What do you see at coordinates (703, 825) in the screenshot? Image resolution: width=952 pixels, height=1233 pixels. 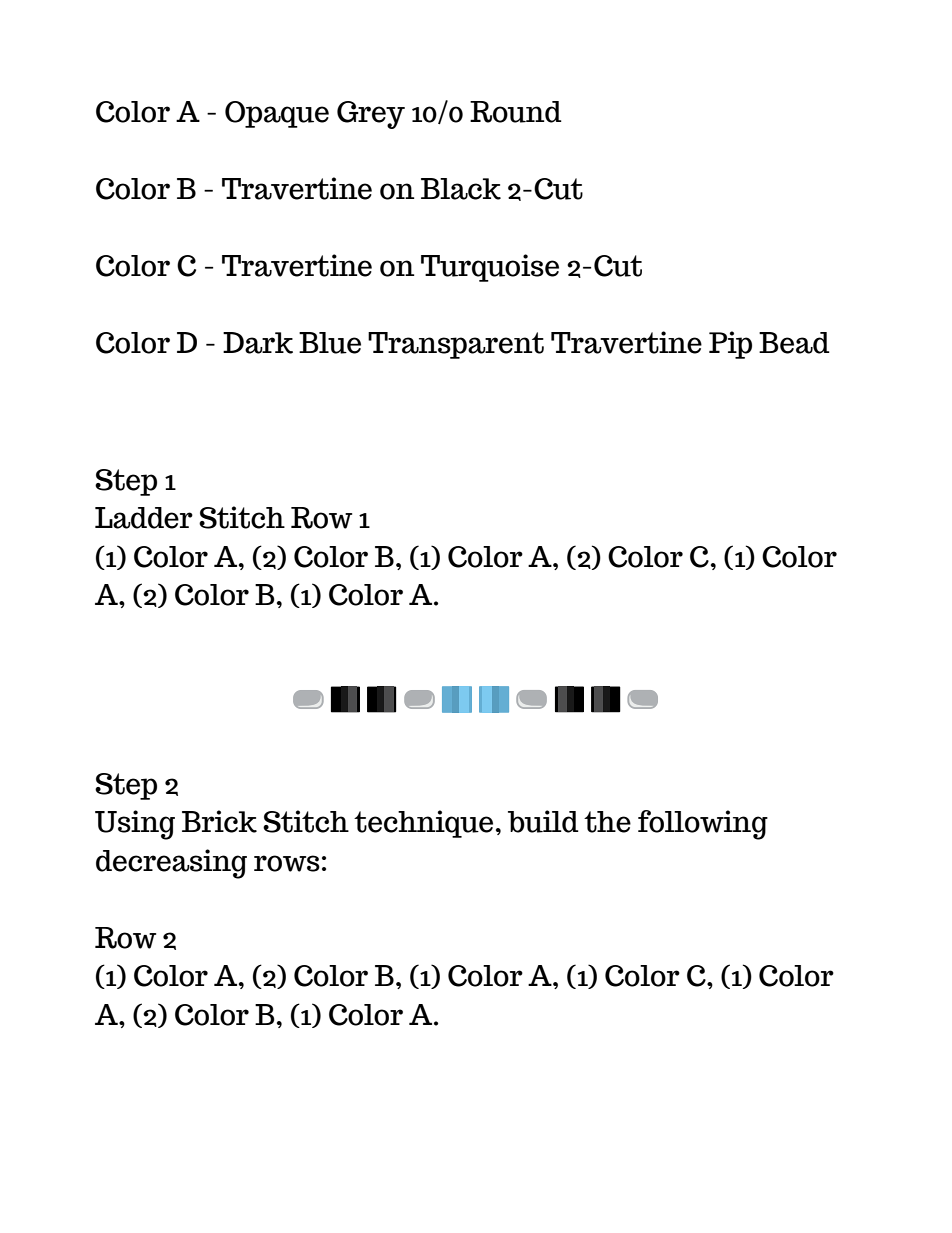 I see `following` at bounding box center [703, 825].
